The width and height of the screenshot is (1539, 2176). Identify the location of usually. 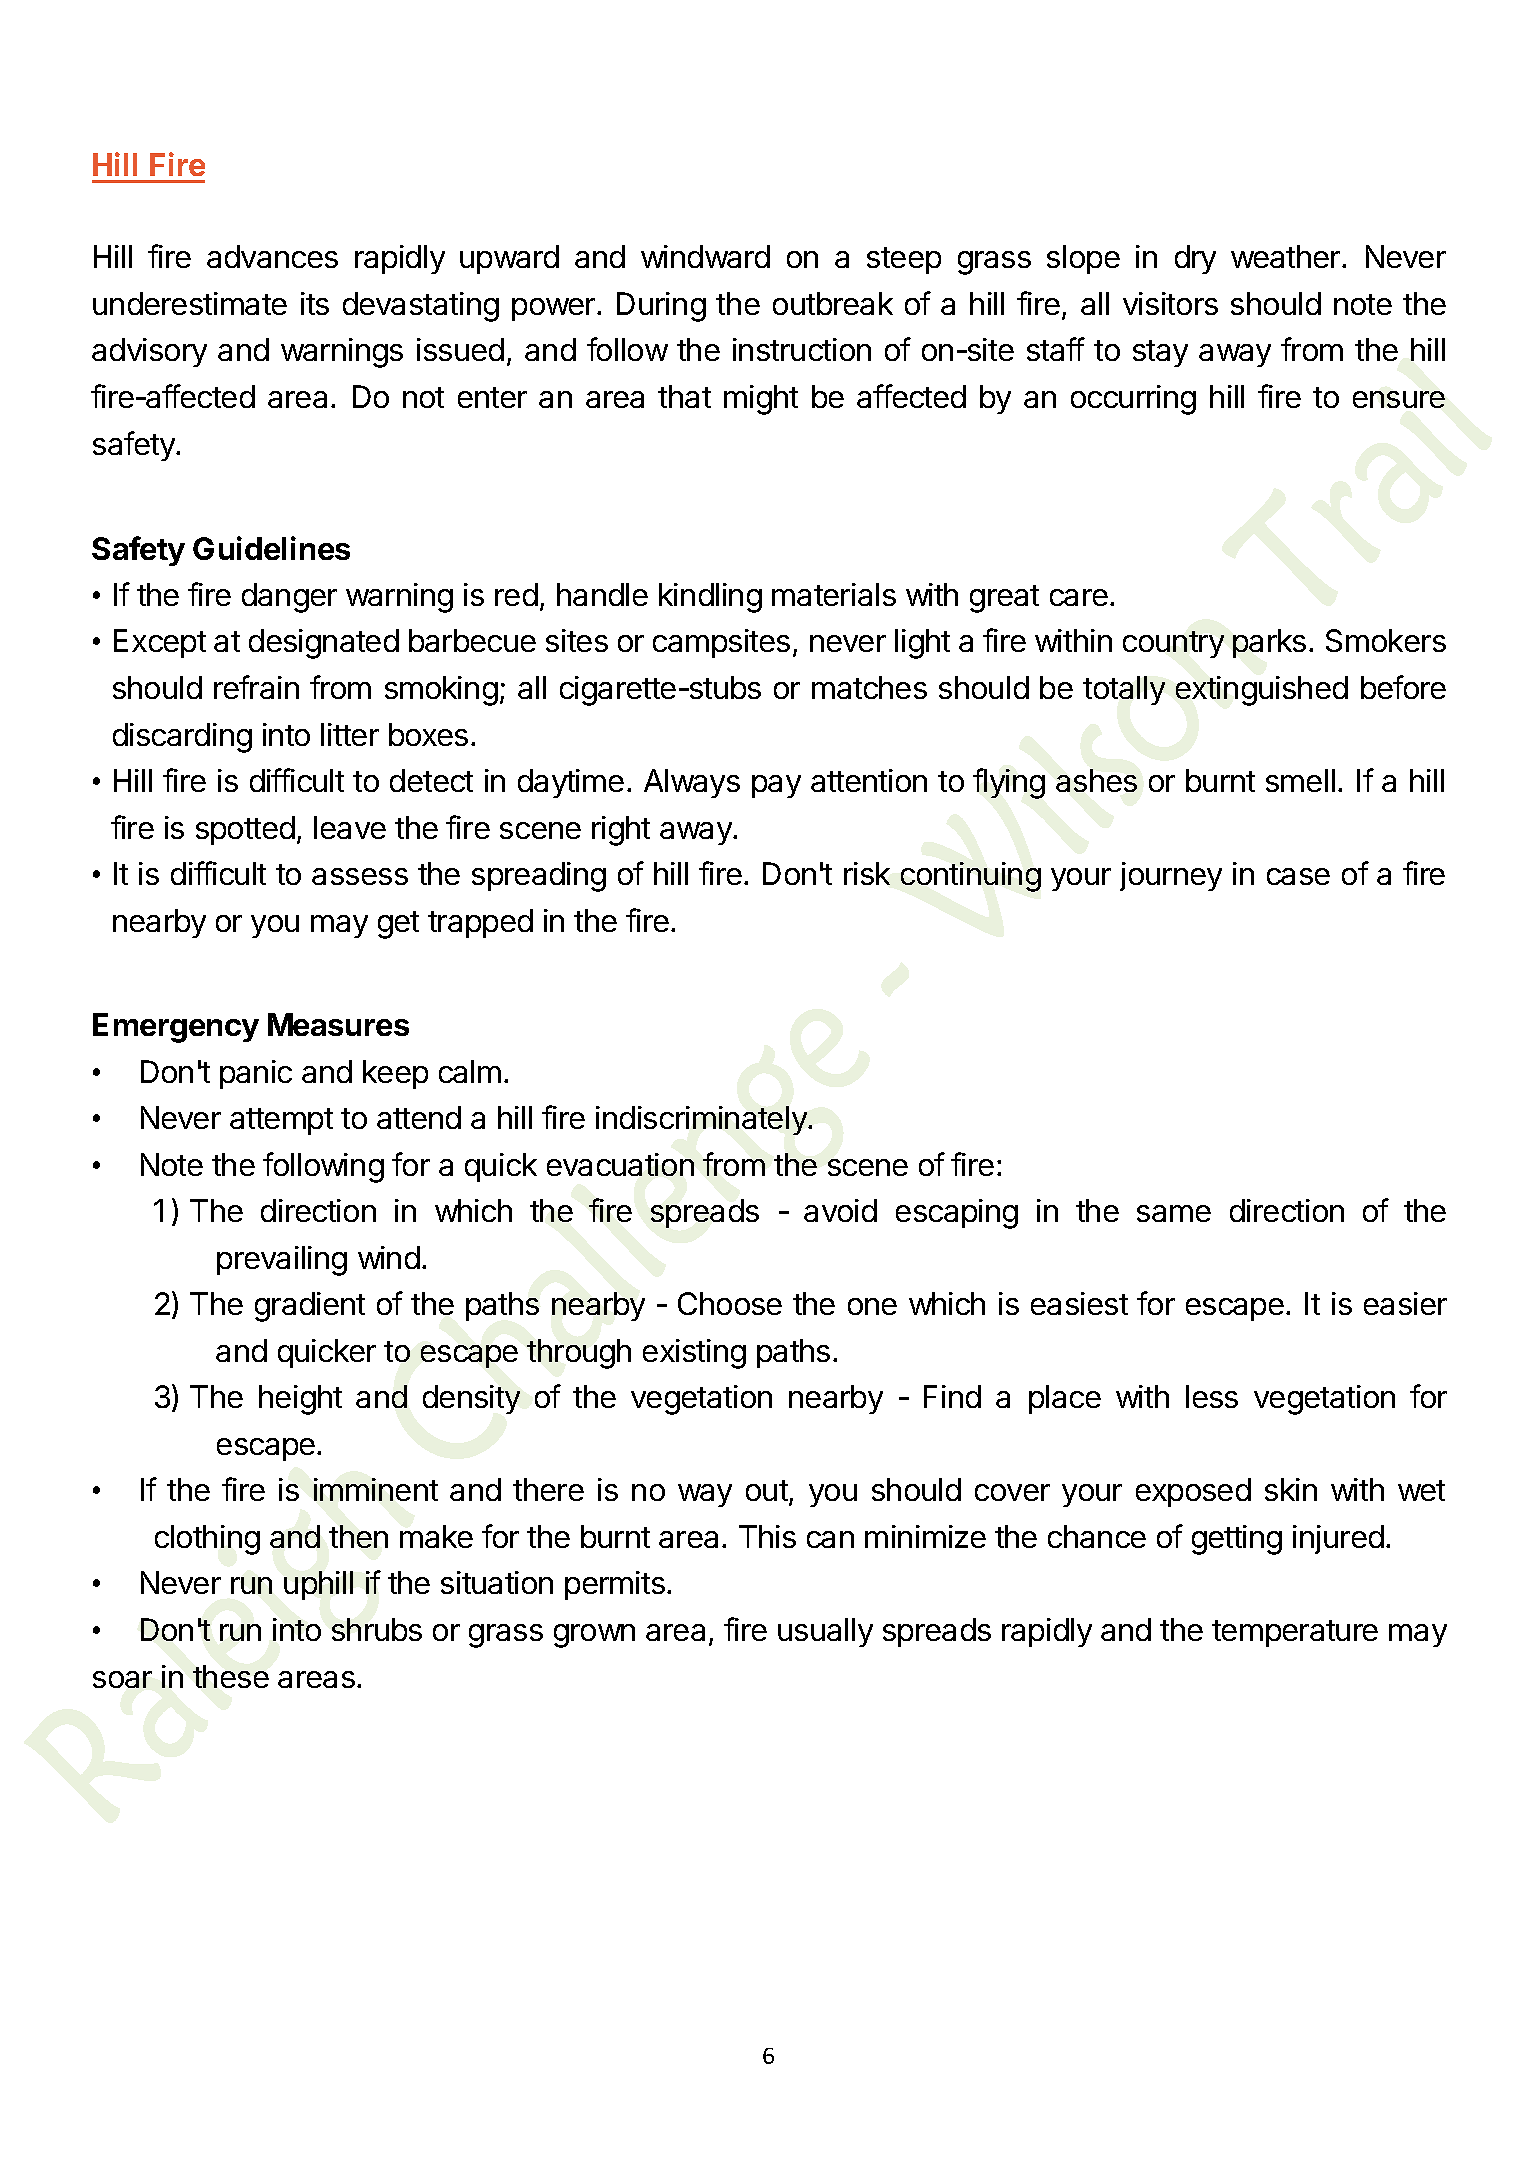
(825, 1632).
